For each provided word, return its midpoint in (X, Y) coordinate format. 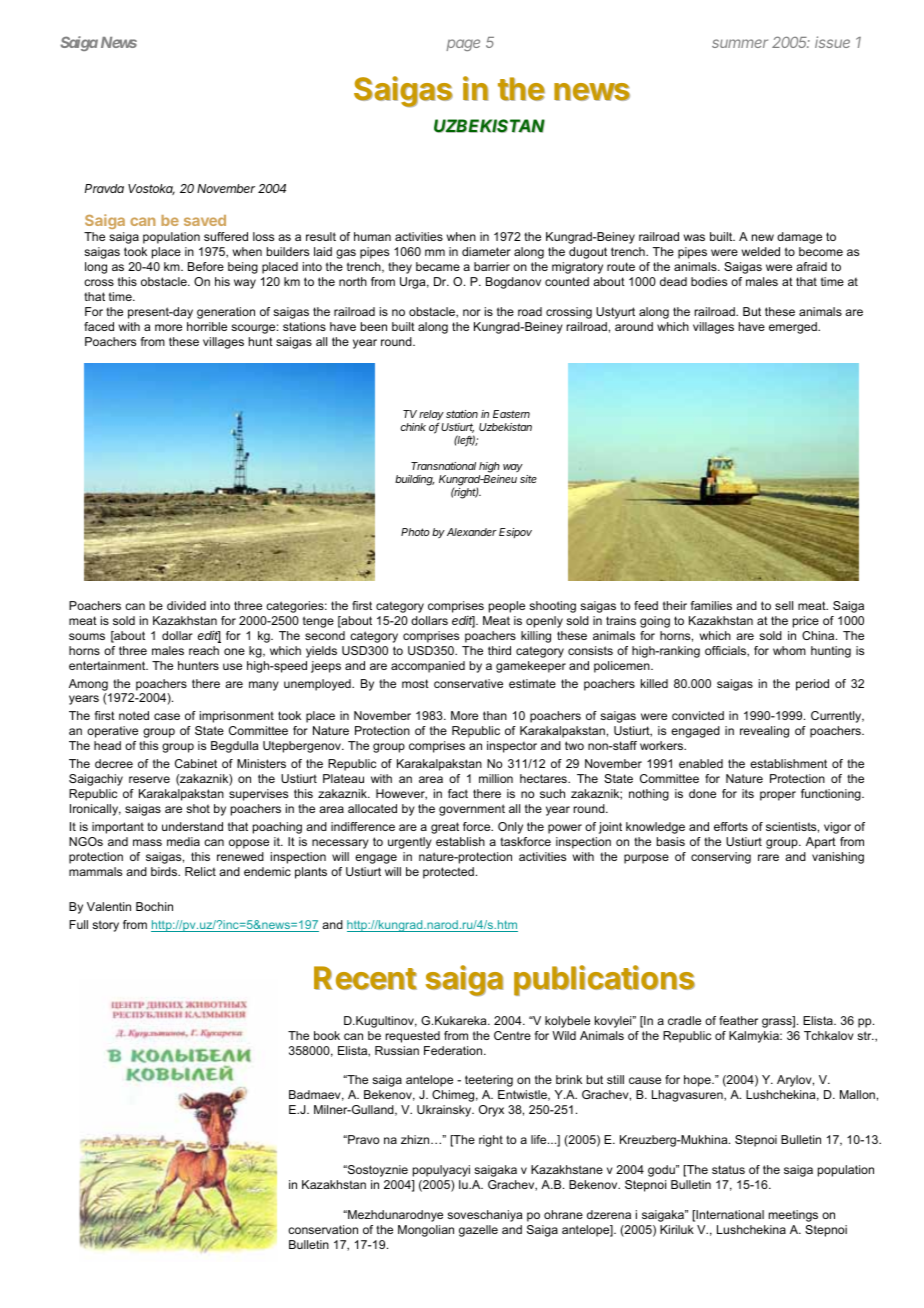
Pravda (104, 188)
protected (448, 873)
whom (789, 650)
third (499, 650)
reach (204, 650)
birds (165, 871)
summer (740, 43)
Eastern (511, 414)
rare (768, 857)
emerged (794, 328)
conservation (323, 1229)
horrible (207, 326)
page (463, 45)
